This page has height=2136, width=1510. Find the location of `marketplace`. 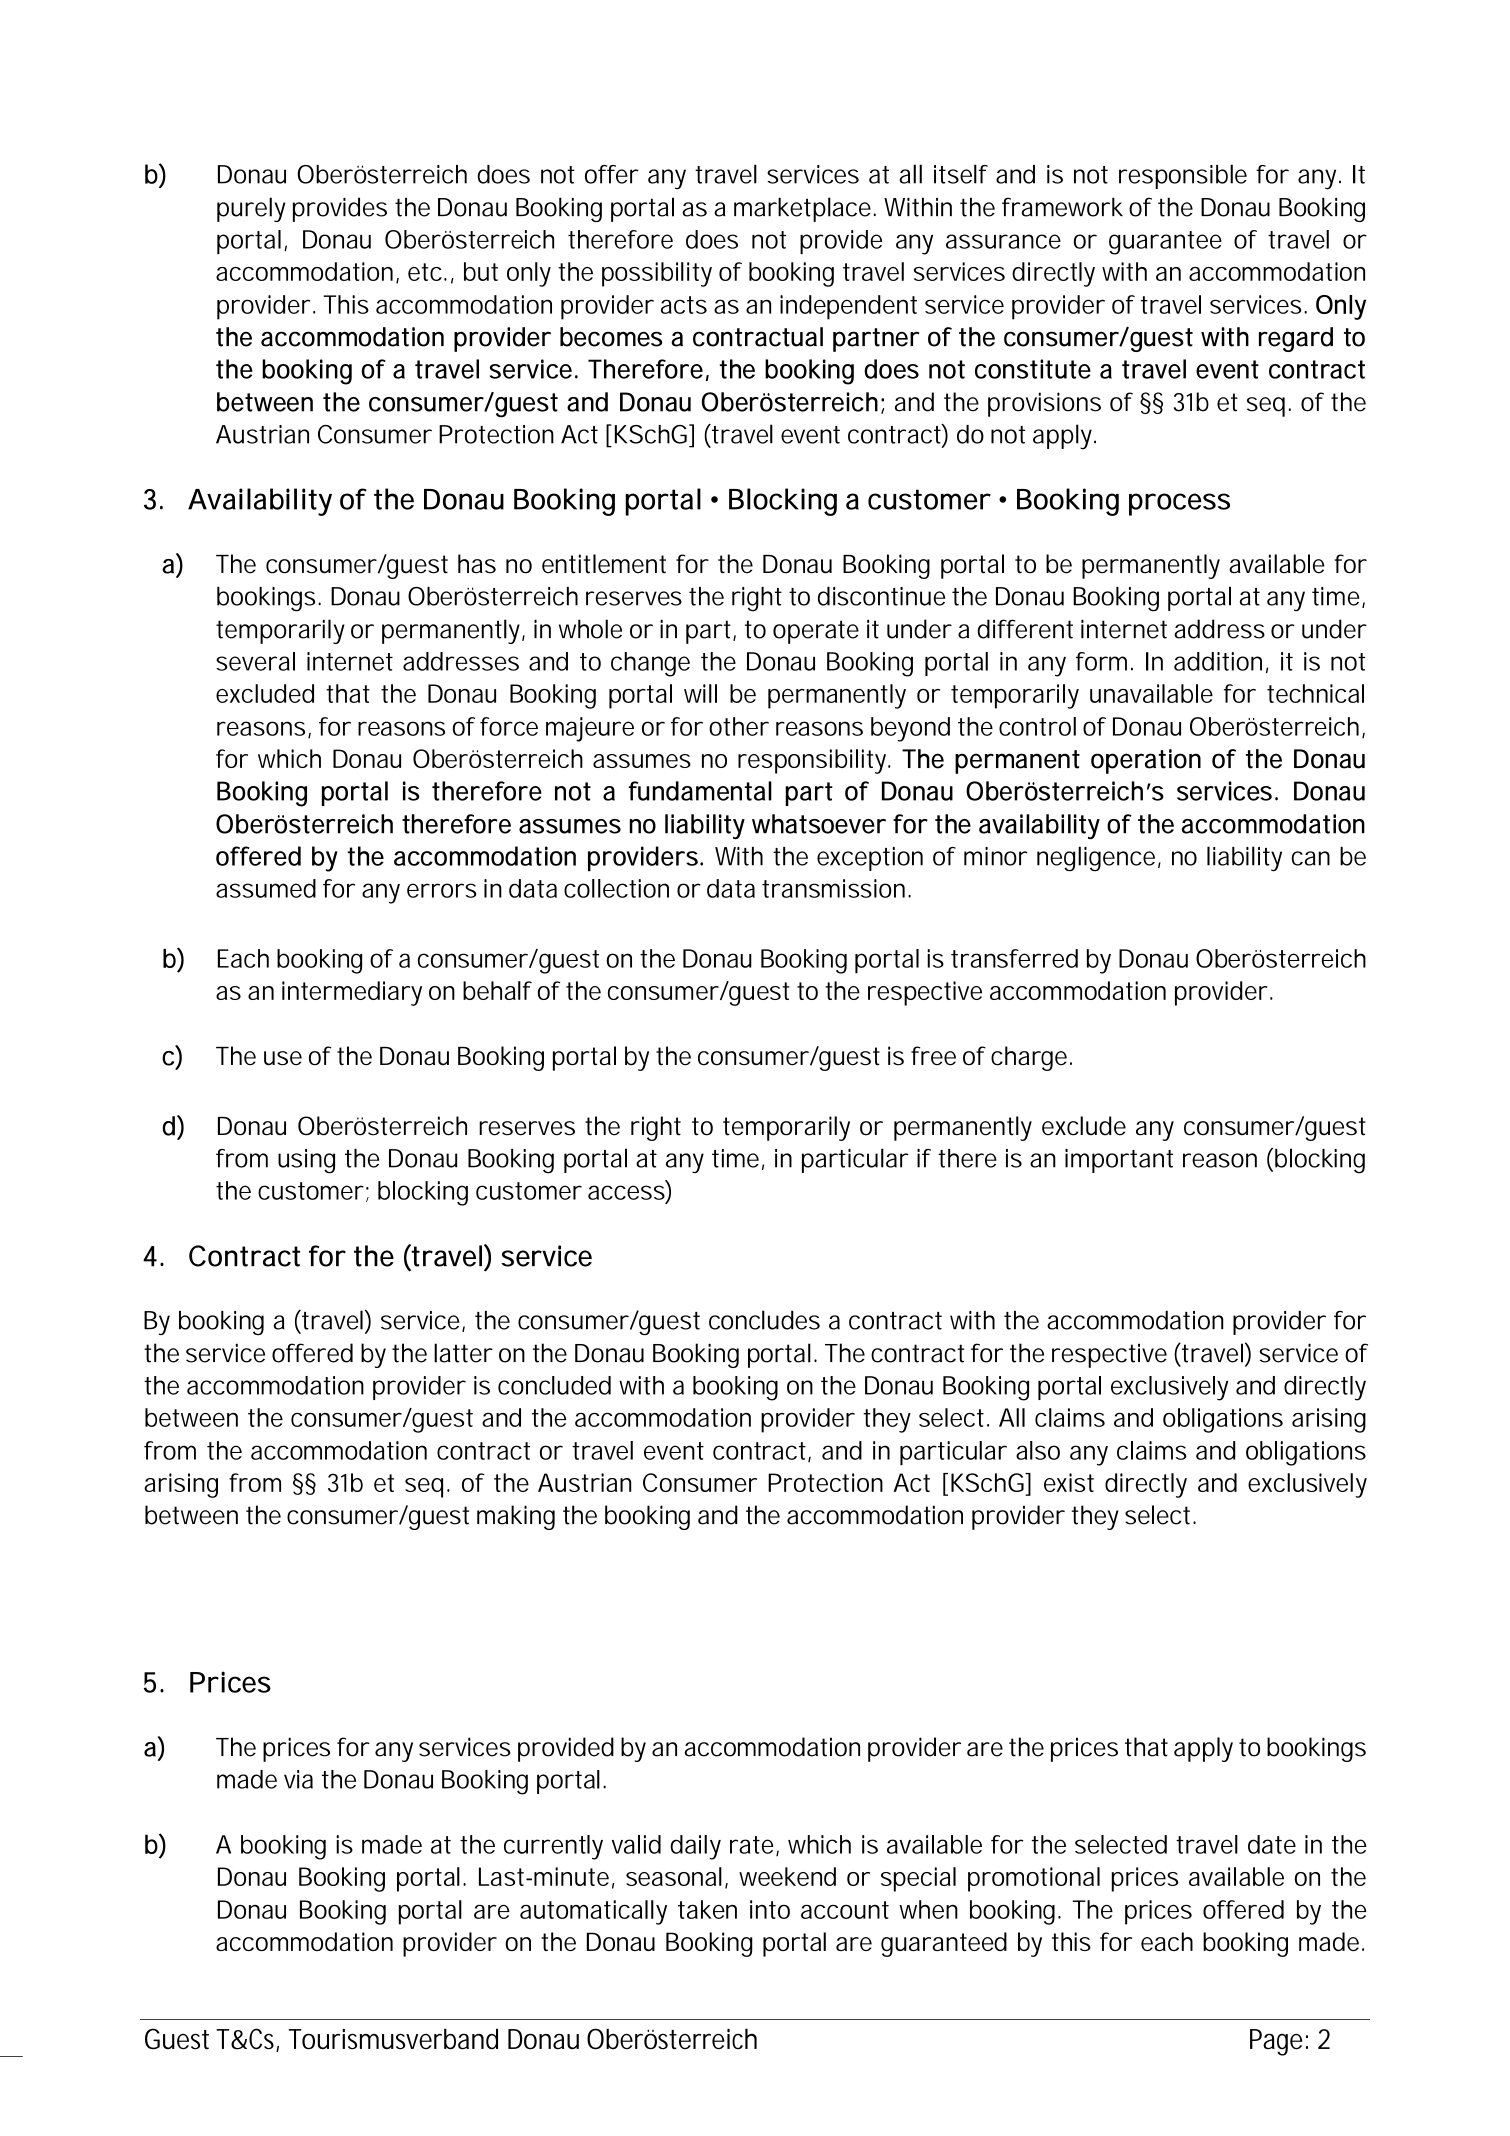

marketplace is located at coordinates (802, 209).
